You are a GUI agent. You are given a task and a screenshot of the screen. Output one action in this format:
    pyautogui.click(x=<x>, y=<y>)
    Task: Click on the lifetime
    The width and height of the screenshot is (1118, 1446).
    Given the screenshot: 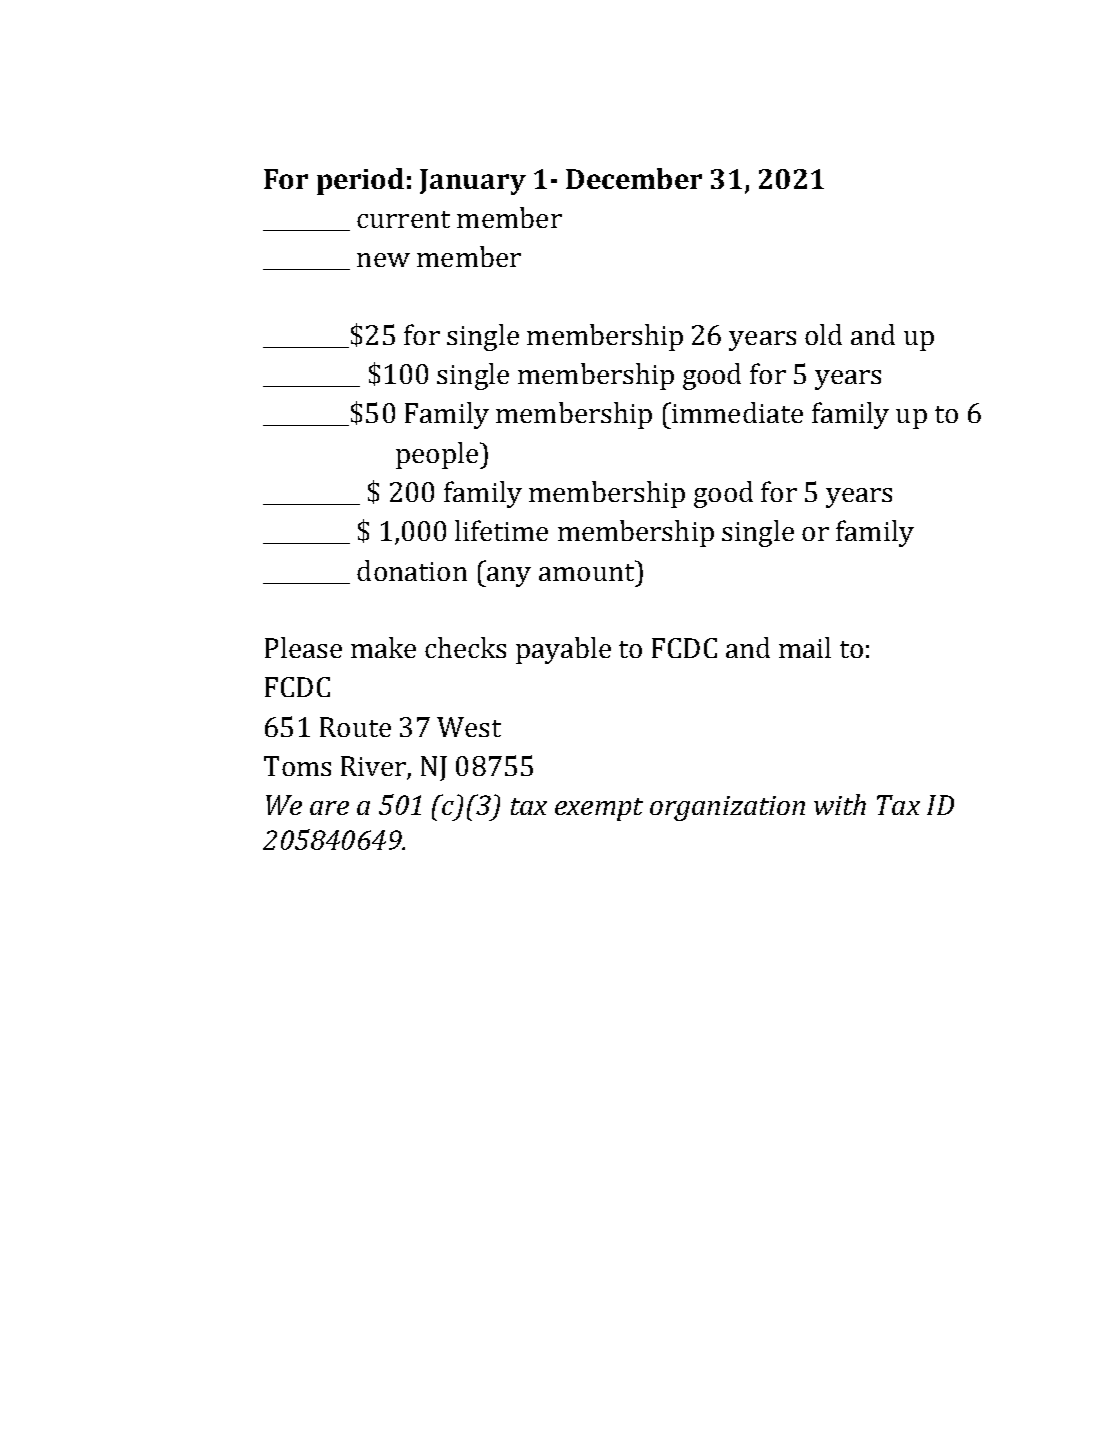 What is the action you would take?
    pyautogui.click(x=501, y=530)
